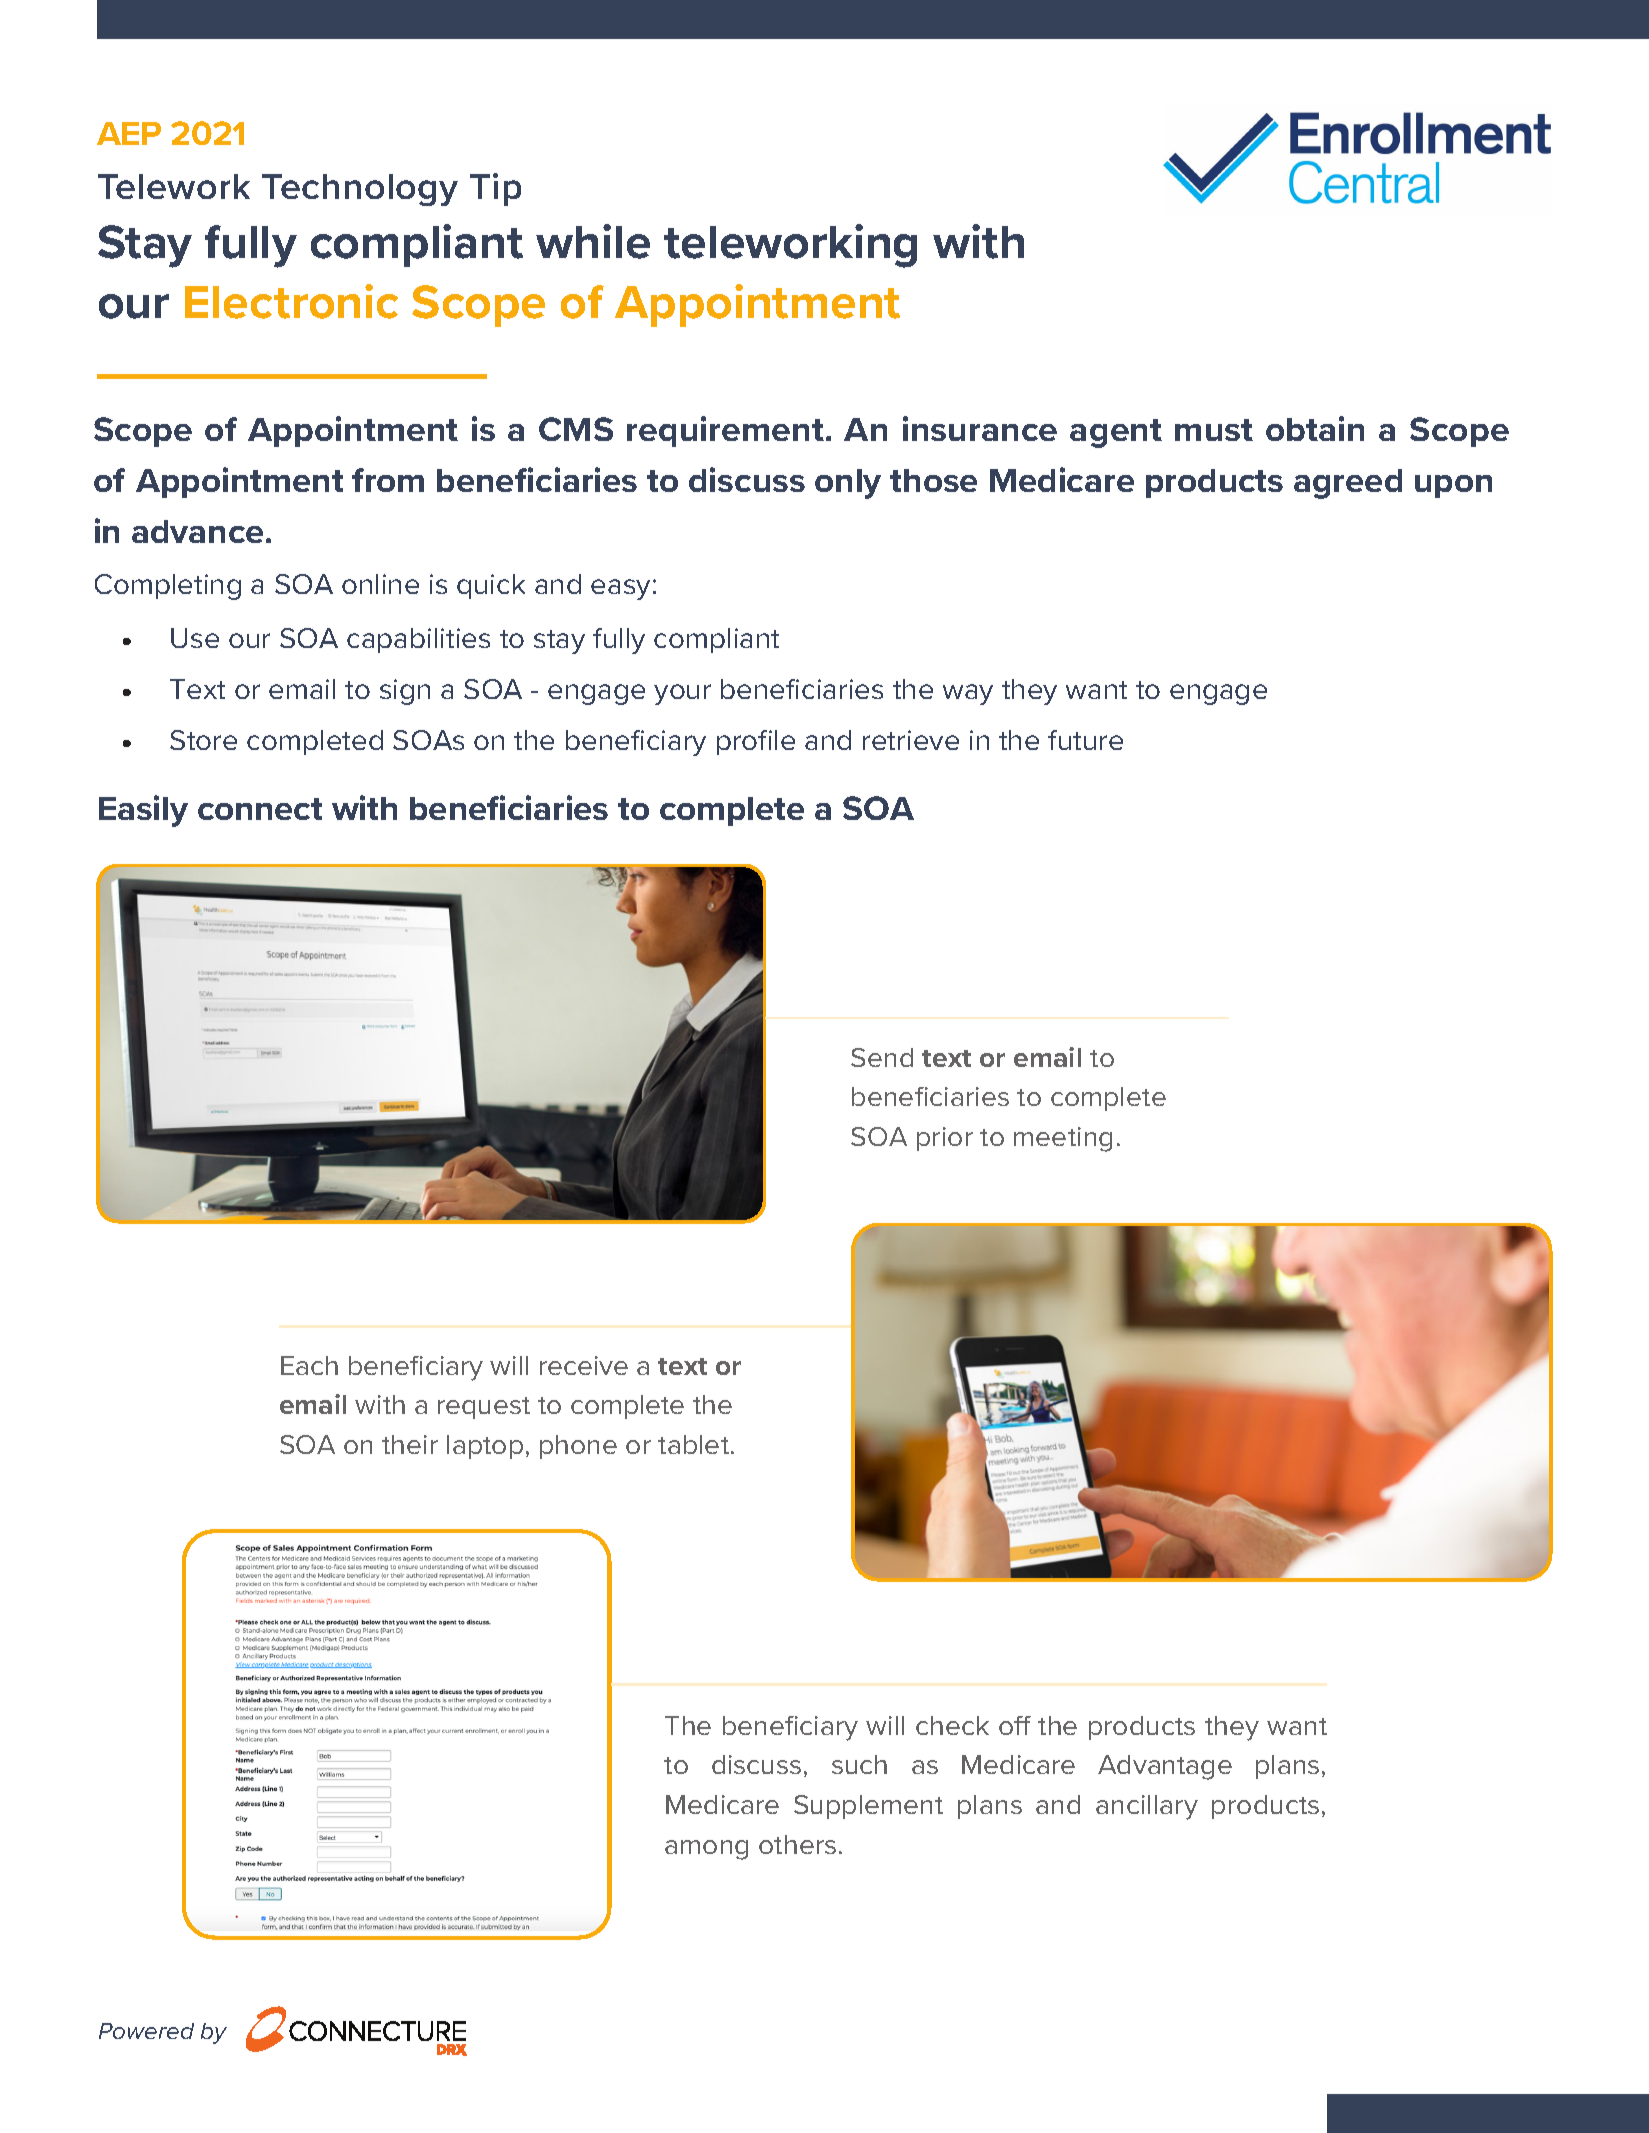 The width and height of the screenshot is (1649, 2133). What do you see at coordinates (260, 809) in the screenshot?
I see `connect` at bounding box center [260, 809].
